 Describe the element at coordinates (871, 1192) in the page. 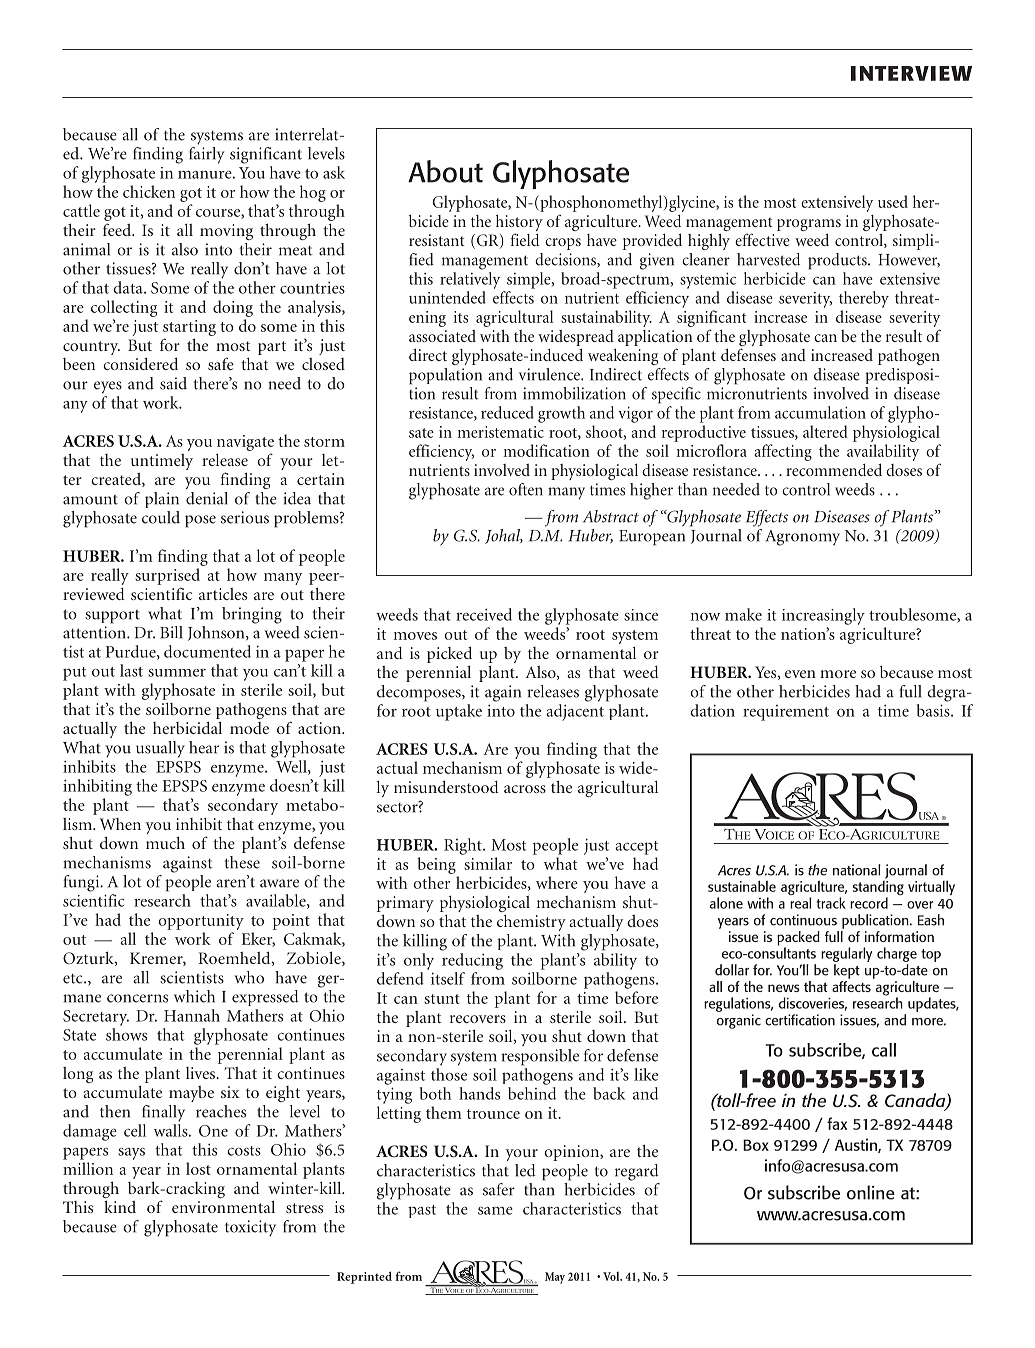

I see `online` at that location.
